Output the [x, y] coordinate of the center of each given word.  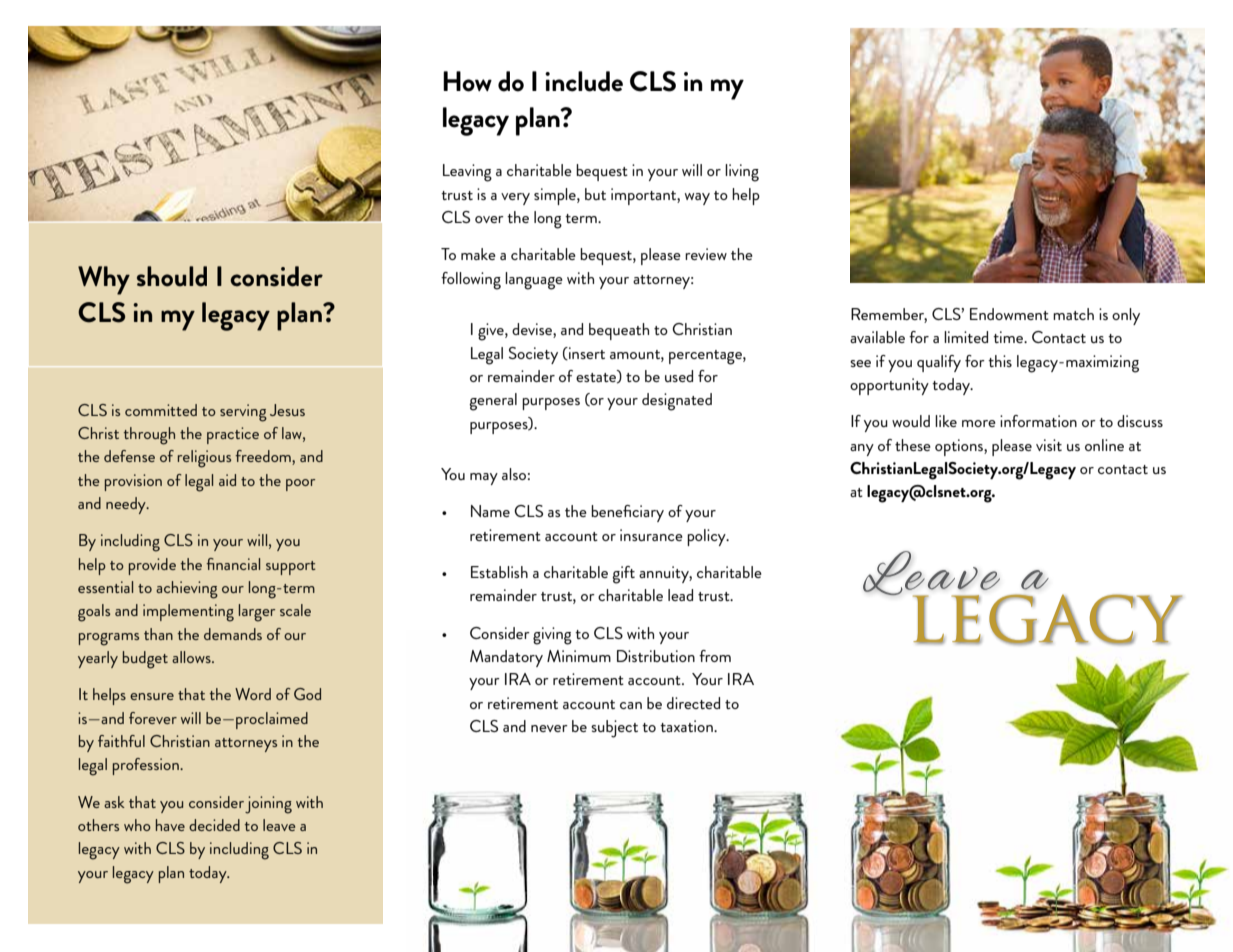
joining [268, 805]
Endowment [1009, 314]
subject [614, 729]
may [484, 479]
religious [204, 459]
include [584, 81]
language [534, 281]
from [715, 656]
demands [233, 634]
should [172, 276]
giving [552, 636]
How [467, 81]
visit [1049, 445]
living [742, 173]
